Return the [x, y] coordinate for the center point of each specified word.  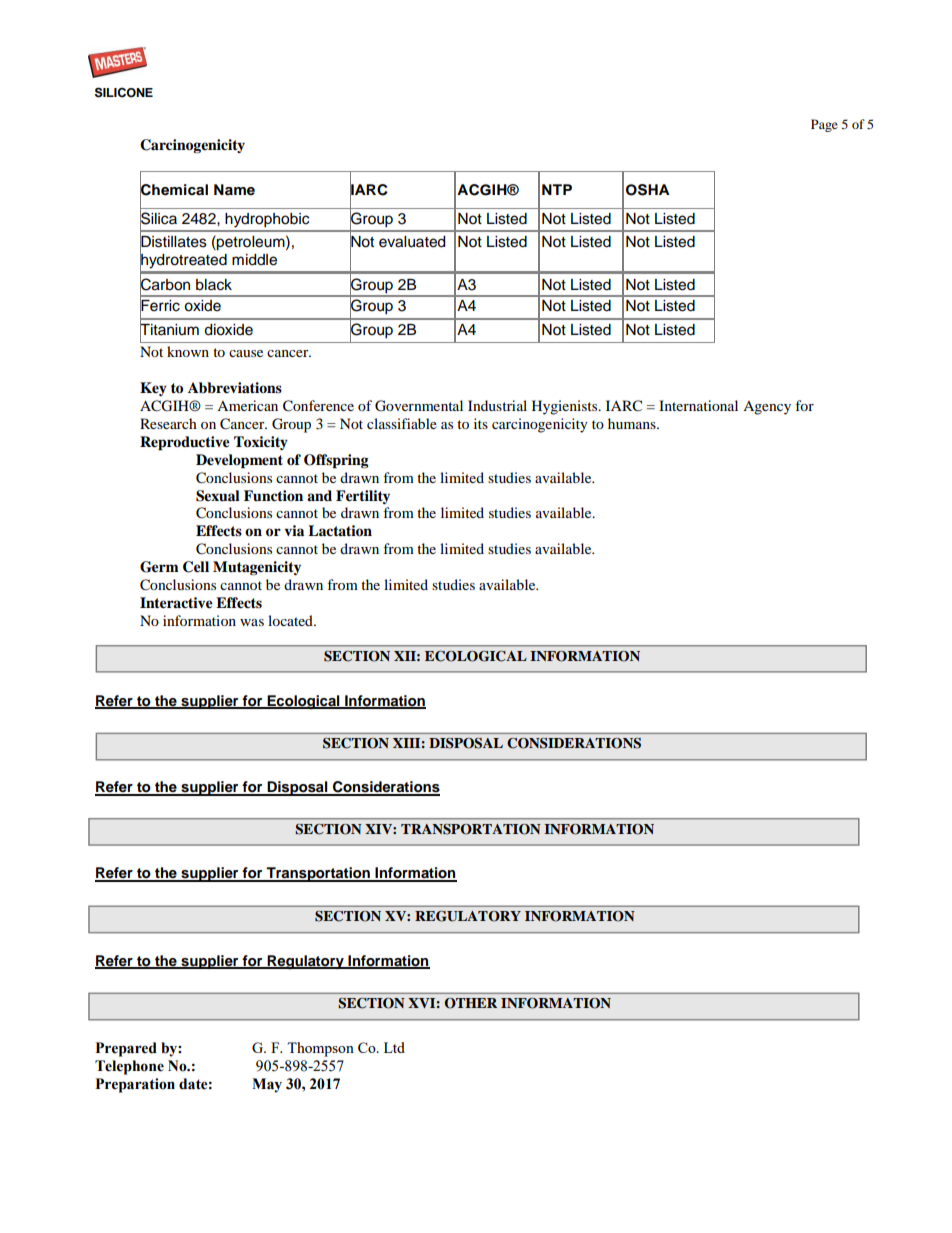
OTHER [470, 1003]
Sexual [218, 496]
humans [633, 423]
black [214, 285]
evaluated [412, 242]
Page [824, 125]
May [267, 1085]
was [252, 622]
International [698, 405]
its [481, 423]
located [291, 620]
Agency [767, 408]
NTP [557, 189]
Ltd [394, 1047]
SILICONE [124, 92]
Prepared [126, 1049]
